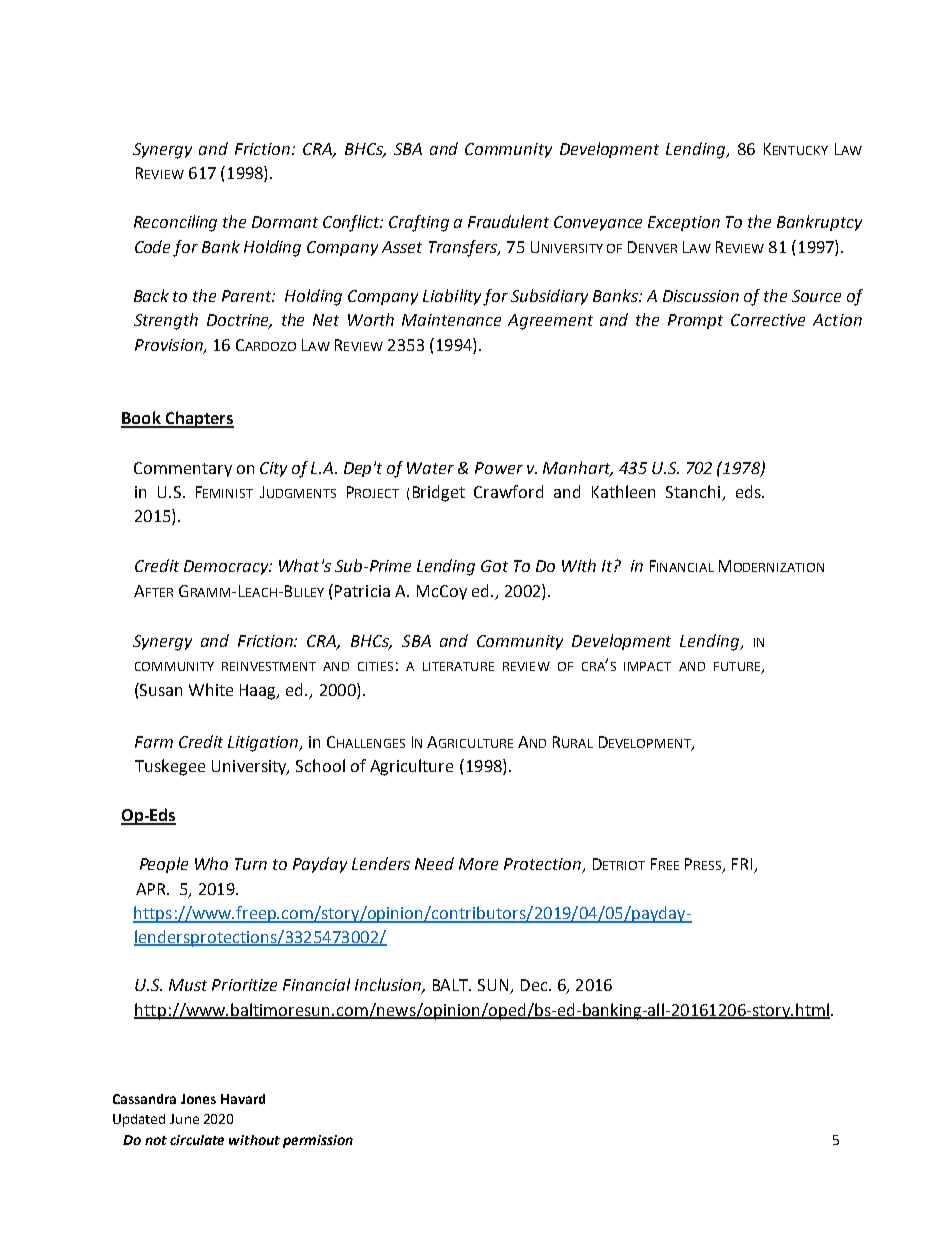 This document has width=952, height=1233. I want to click on IMPACT, so click(647, 666).
